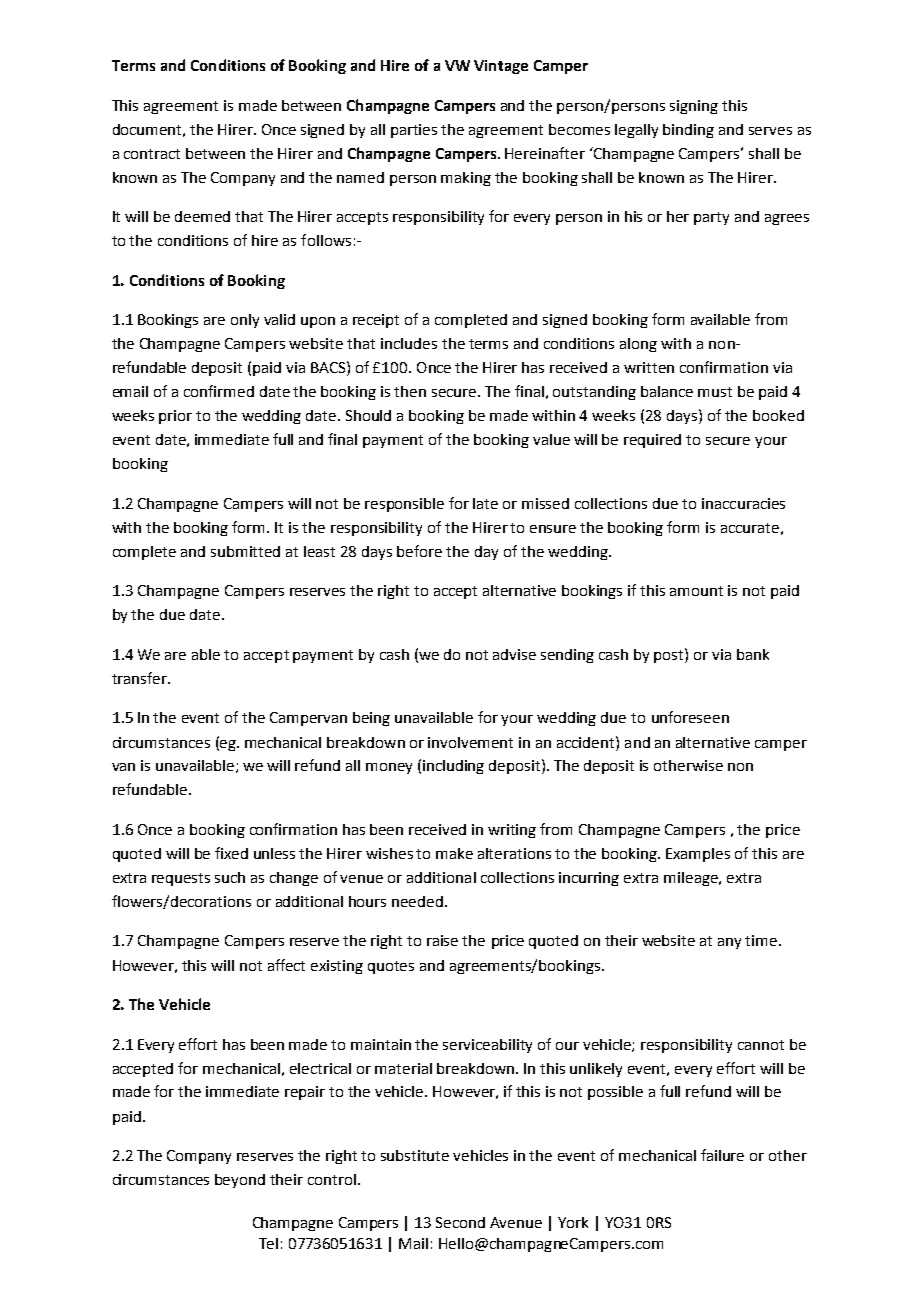 Image resolution: width=924 pixels, height=1308 pixels. I want to click on advise, so click(514, 654).
